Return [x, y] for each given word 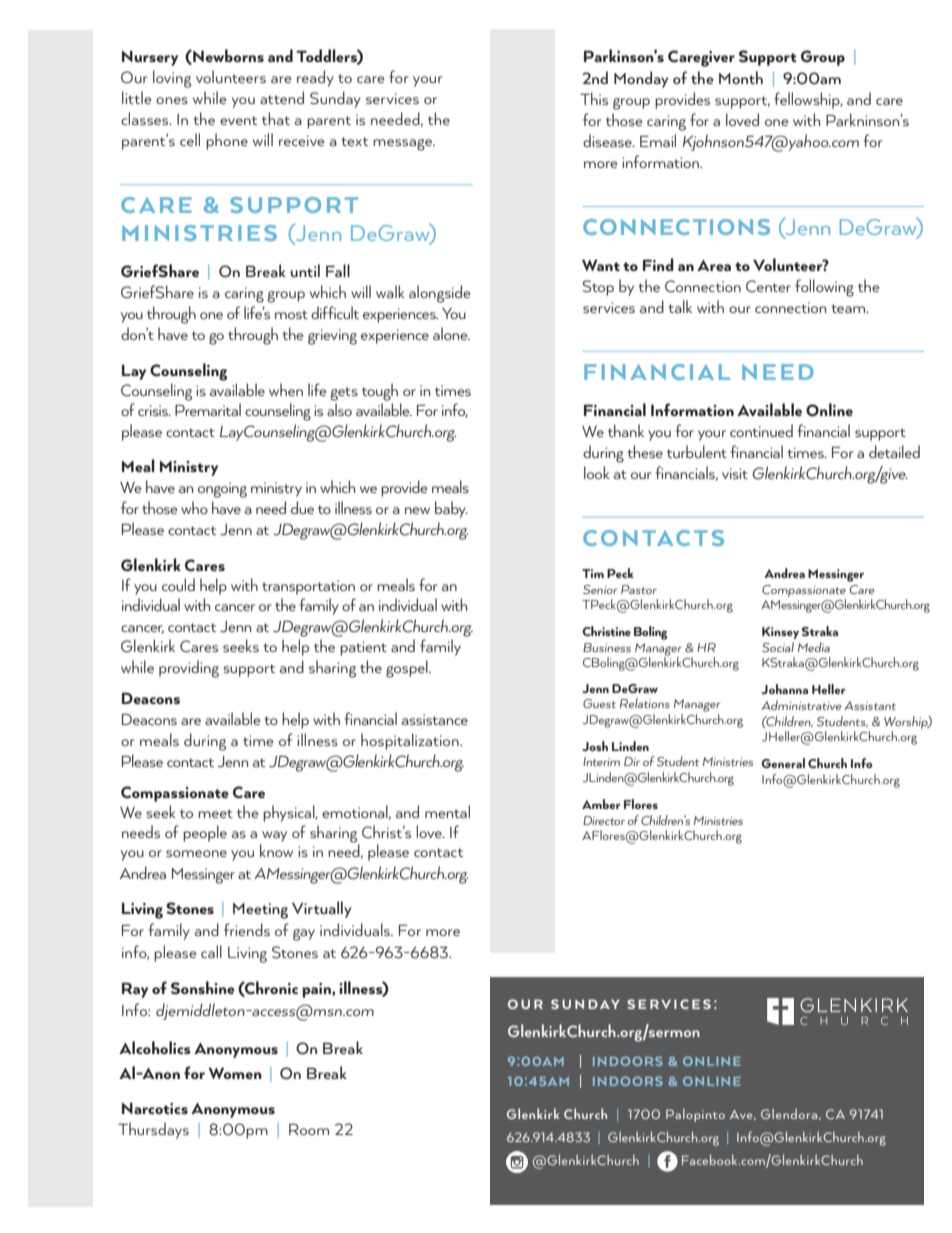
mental [447, 811]
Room [309, 1129]
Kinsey [780, 633]
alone [451, 333]
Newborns [227, 56]
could [178, 584]
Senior [600, 589]
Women [235, 1073]
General [783, 763]
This [594, 98]
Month [741, 77]
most [291, 314]
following [824, 288]
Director [604, 820]
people [205, 833]
